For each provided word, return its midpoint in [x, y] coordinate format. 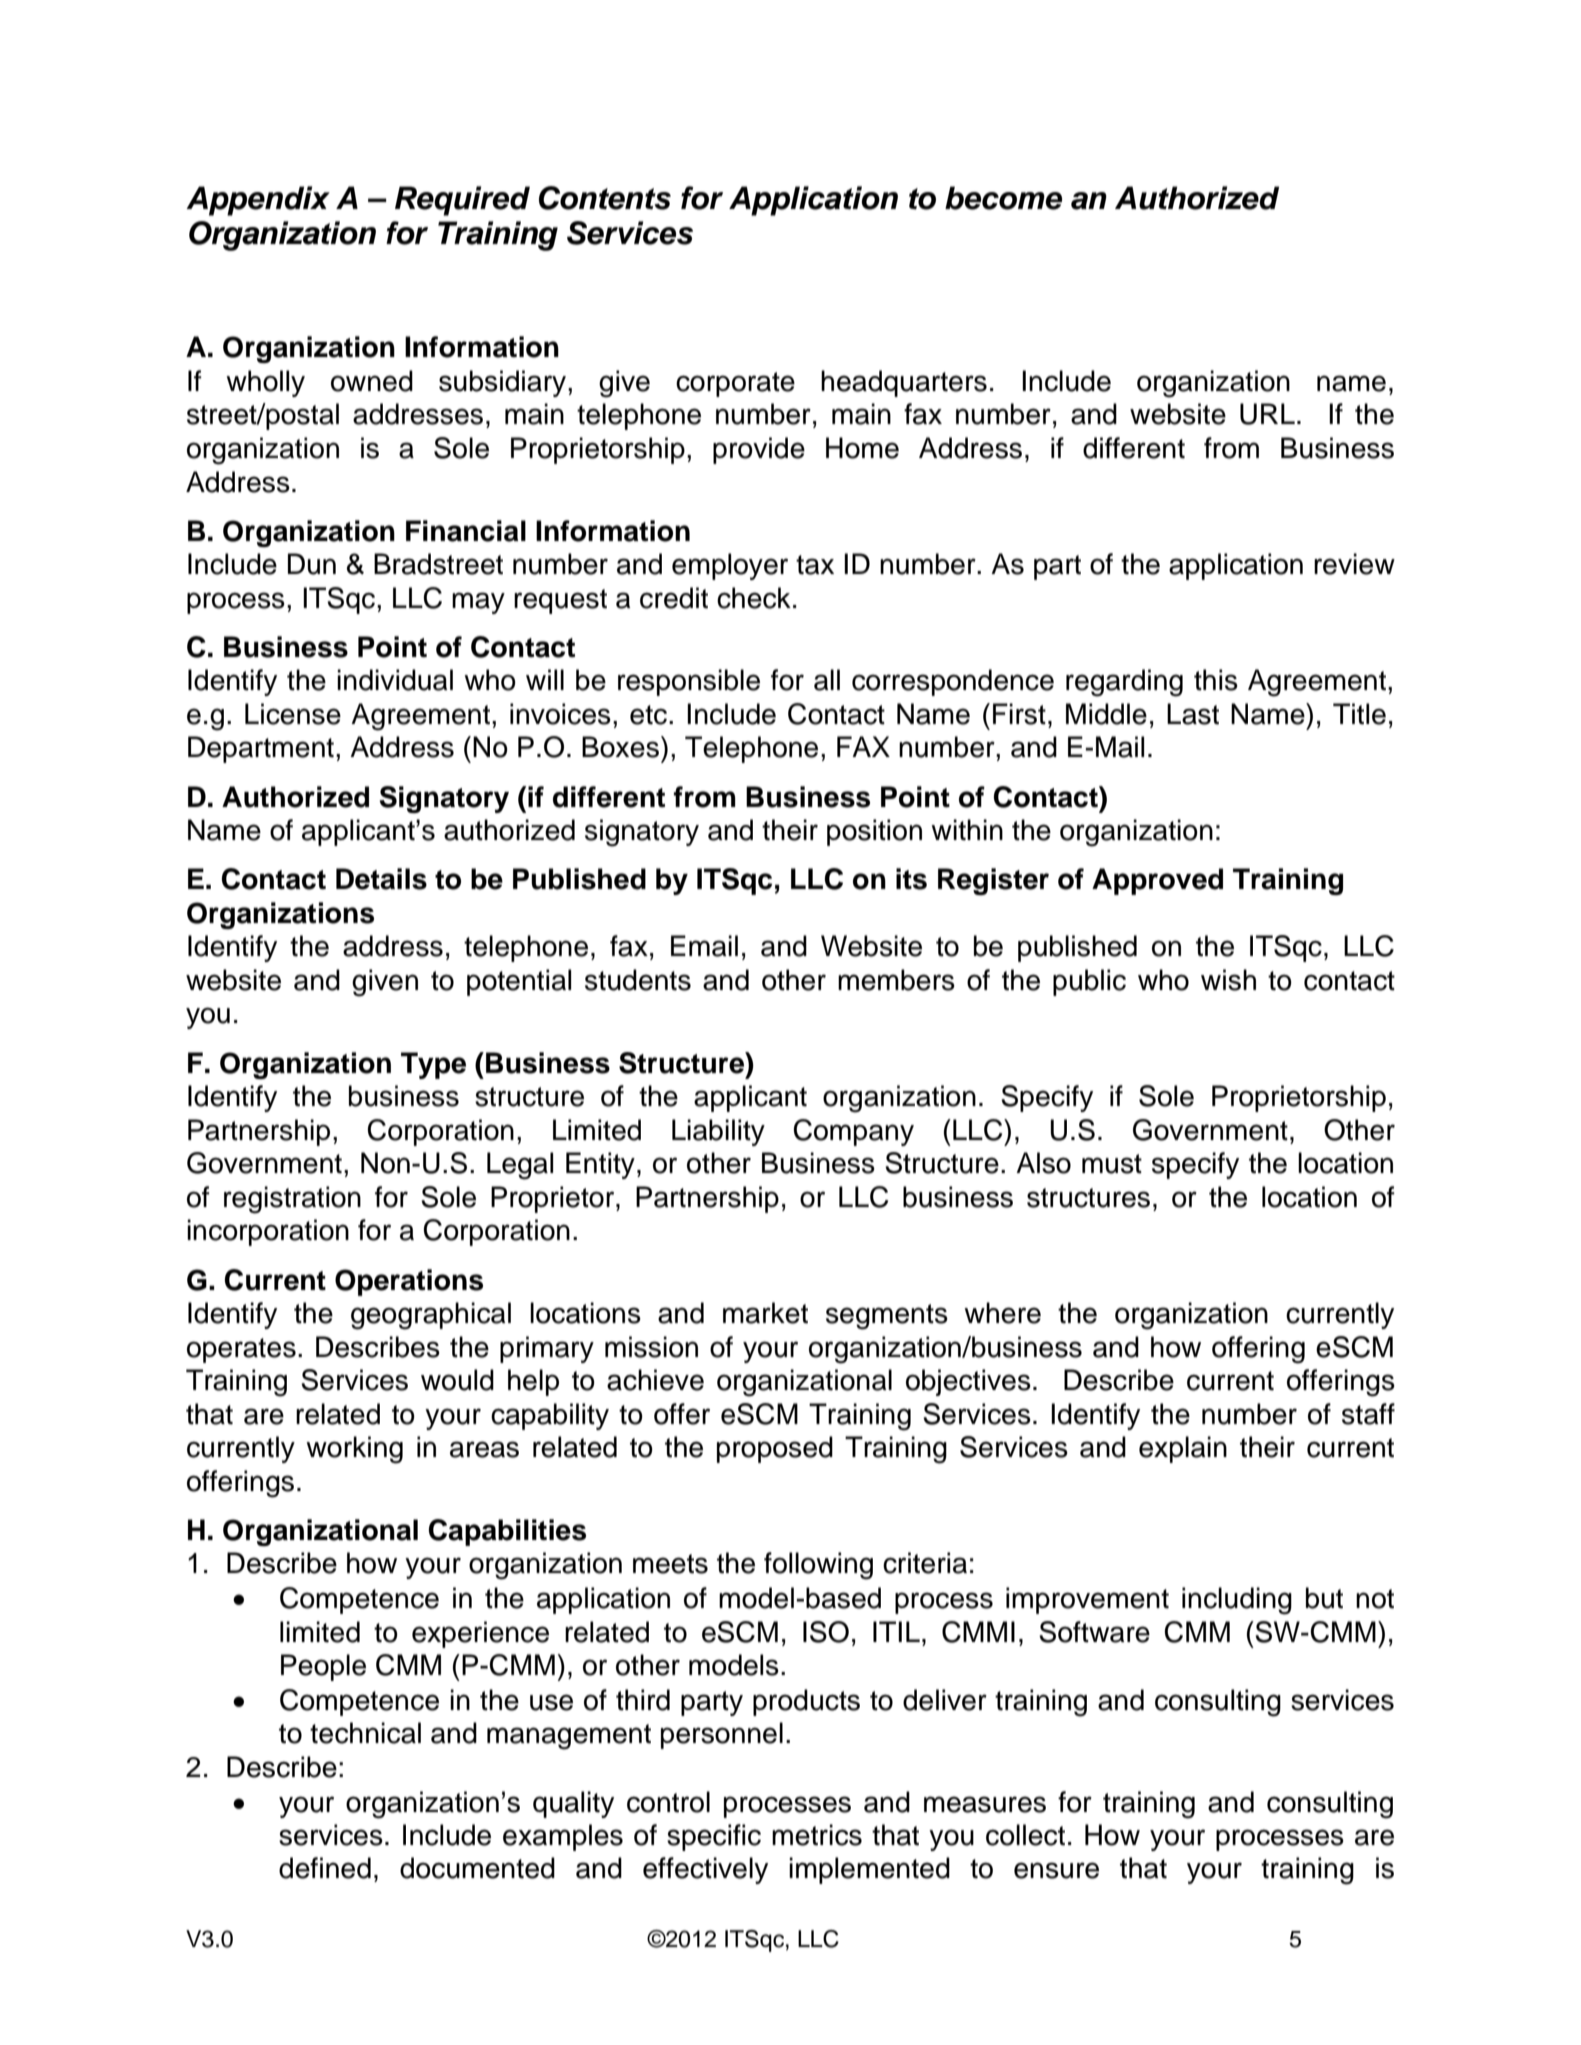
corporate [735, 384]
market [765, 1313]
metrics [817, 1835]
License [293, 714]
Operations [409, 1282]
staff [1368, 1414]
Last [1193, 714]
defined [325, 1868]
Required [462, 201]
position [874, 832]
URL [1267, 414]
